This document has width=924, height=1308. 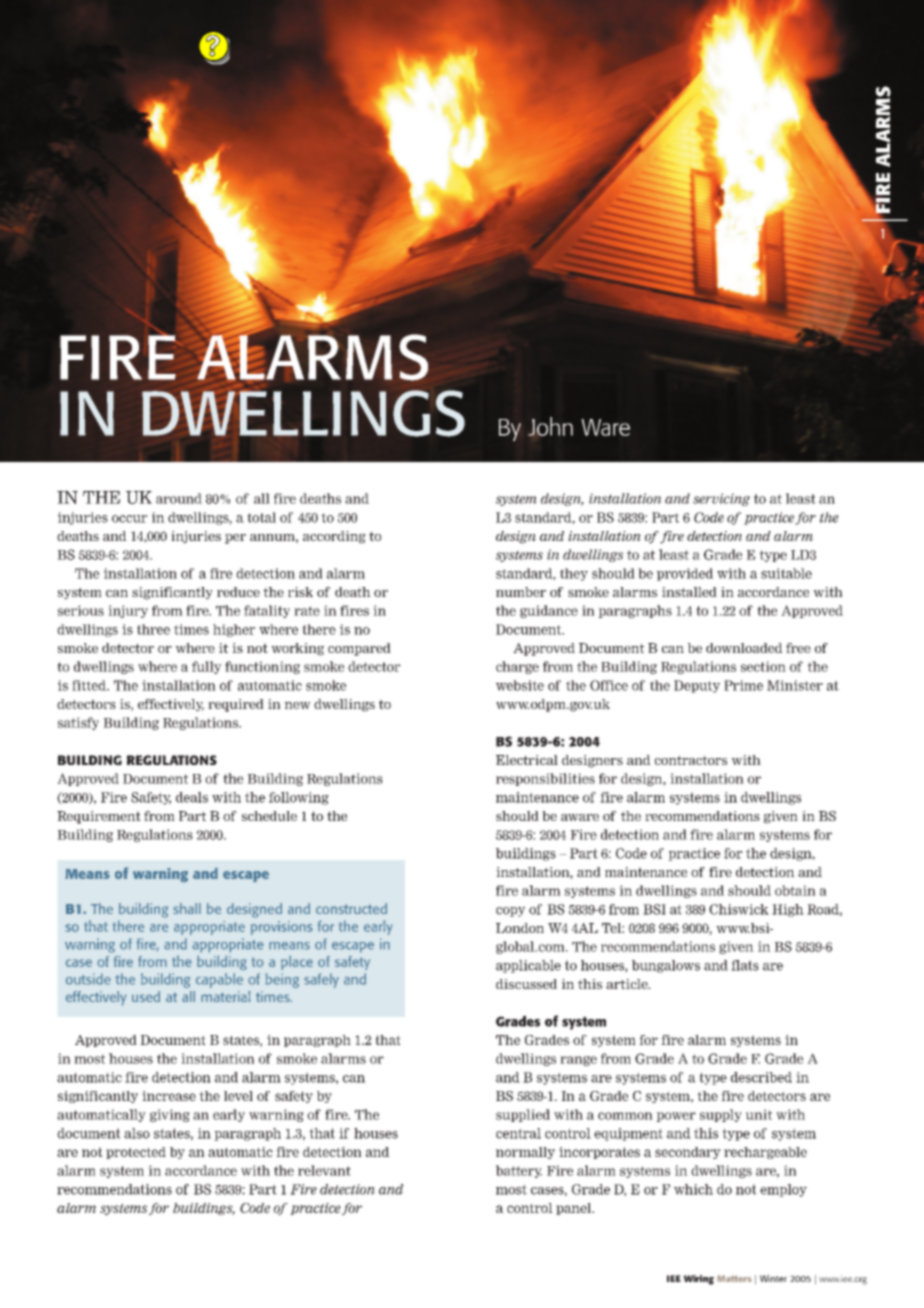 I want to click on protected, so click(x=136, y=1153).
